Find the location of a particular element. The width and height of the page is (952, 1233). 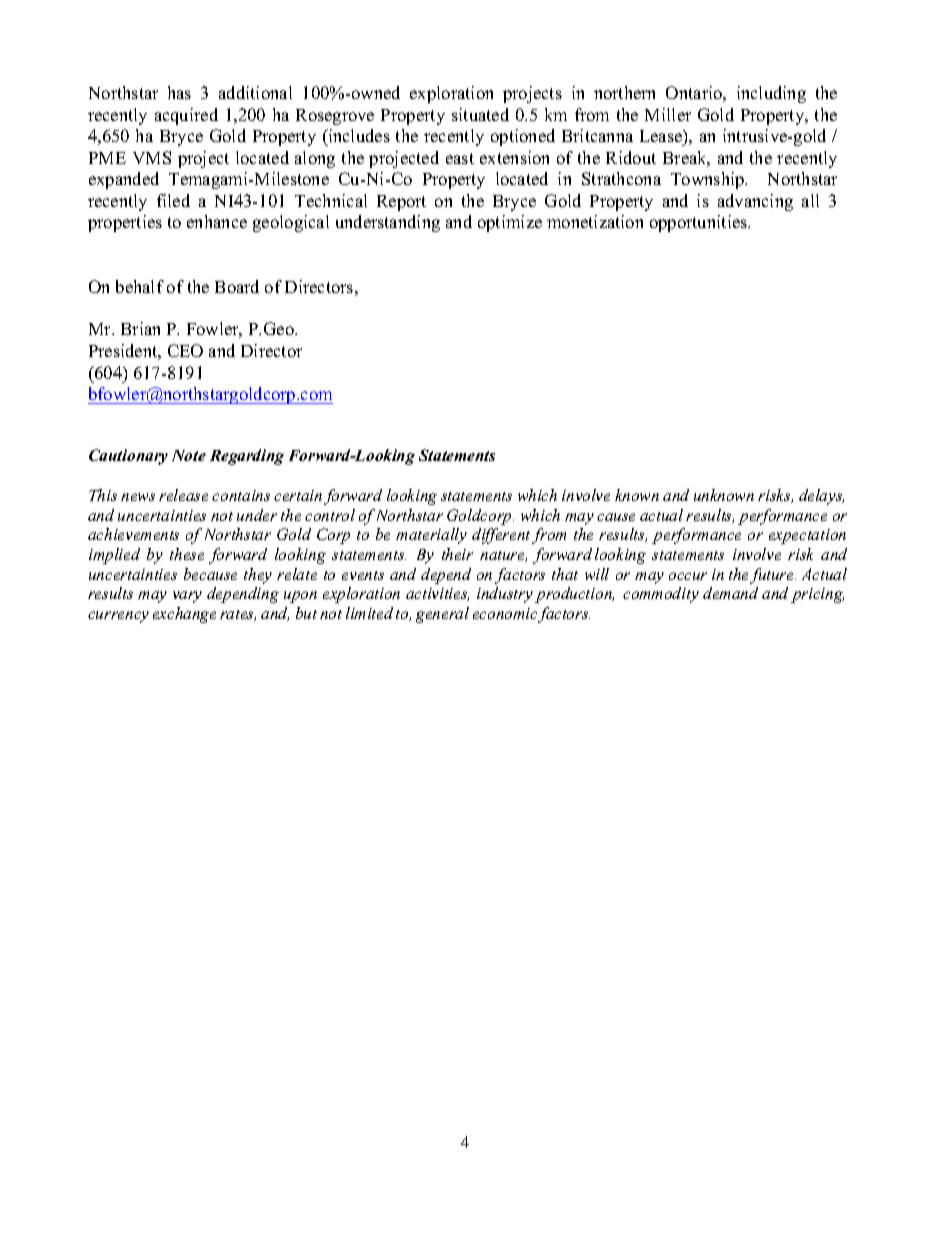

situated is located at coordinates (480, 114).
